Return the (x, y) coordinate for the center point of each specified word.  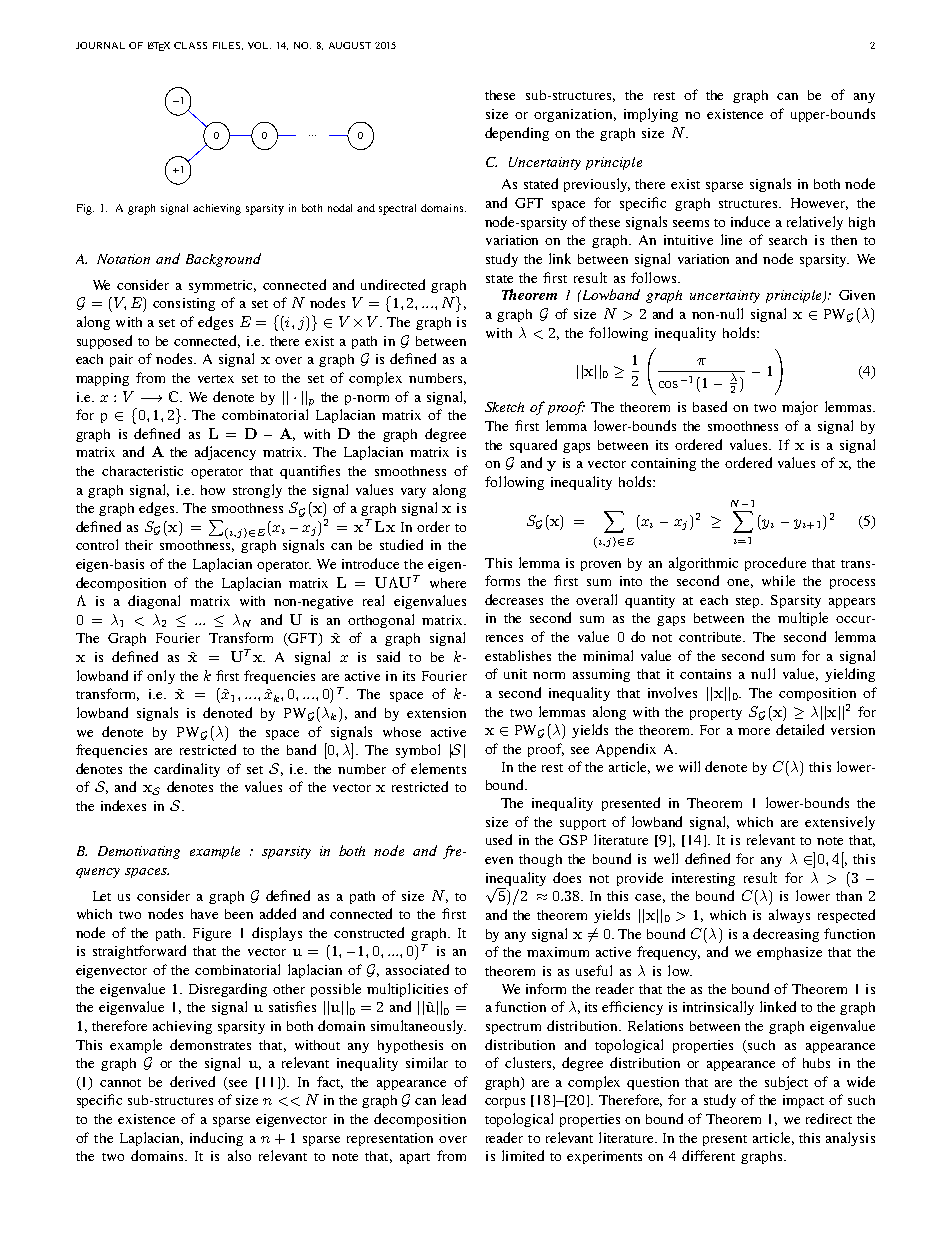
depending (517, 134)
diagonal (154, 602)
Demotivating (139, 852)
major (800, 408)
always (789, 916)
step (749, 602)
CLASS (190, 45)
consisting (184, 304)
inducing (216, 1139)
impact (803, 1101)
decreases (514, 599)
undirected (393, 284)
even (499, 860)
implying (651, 115)
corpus (505, 1103)
